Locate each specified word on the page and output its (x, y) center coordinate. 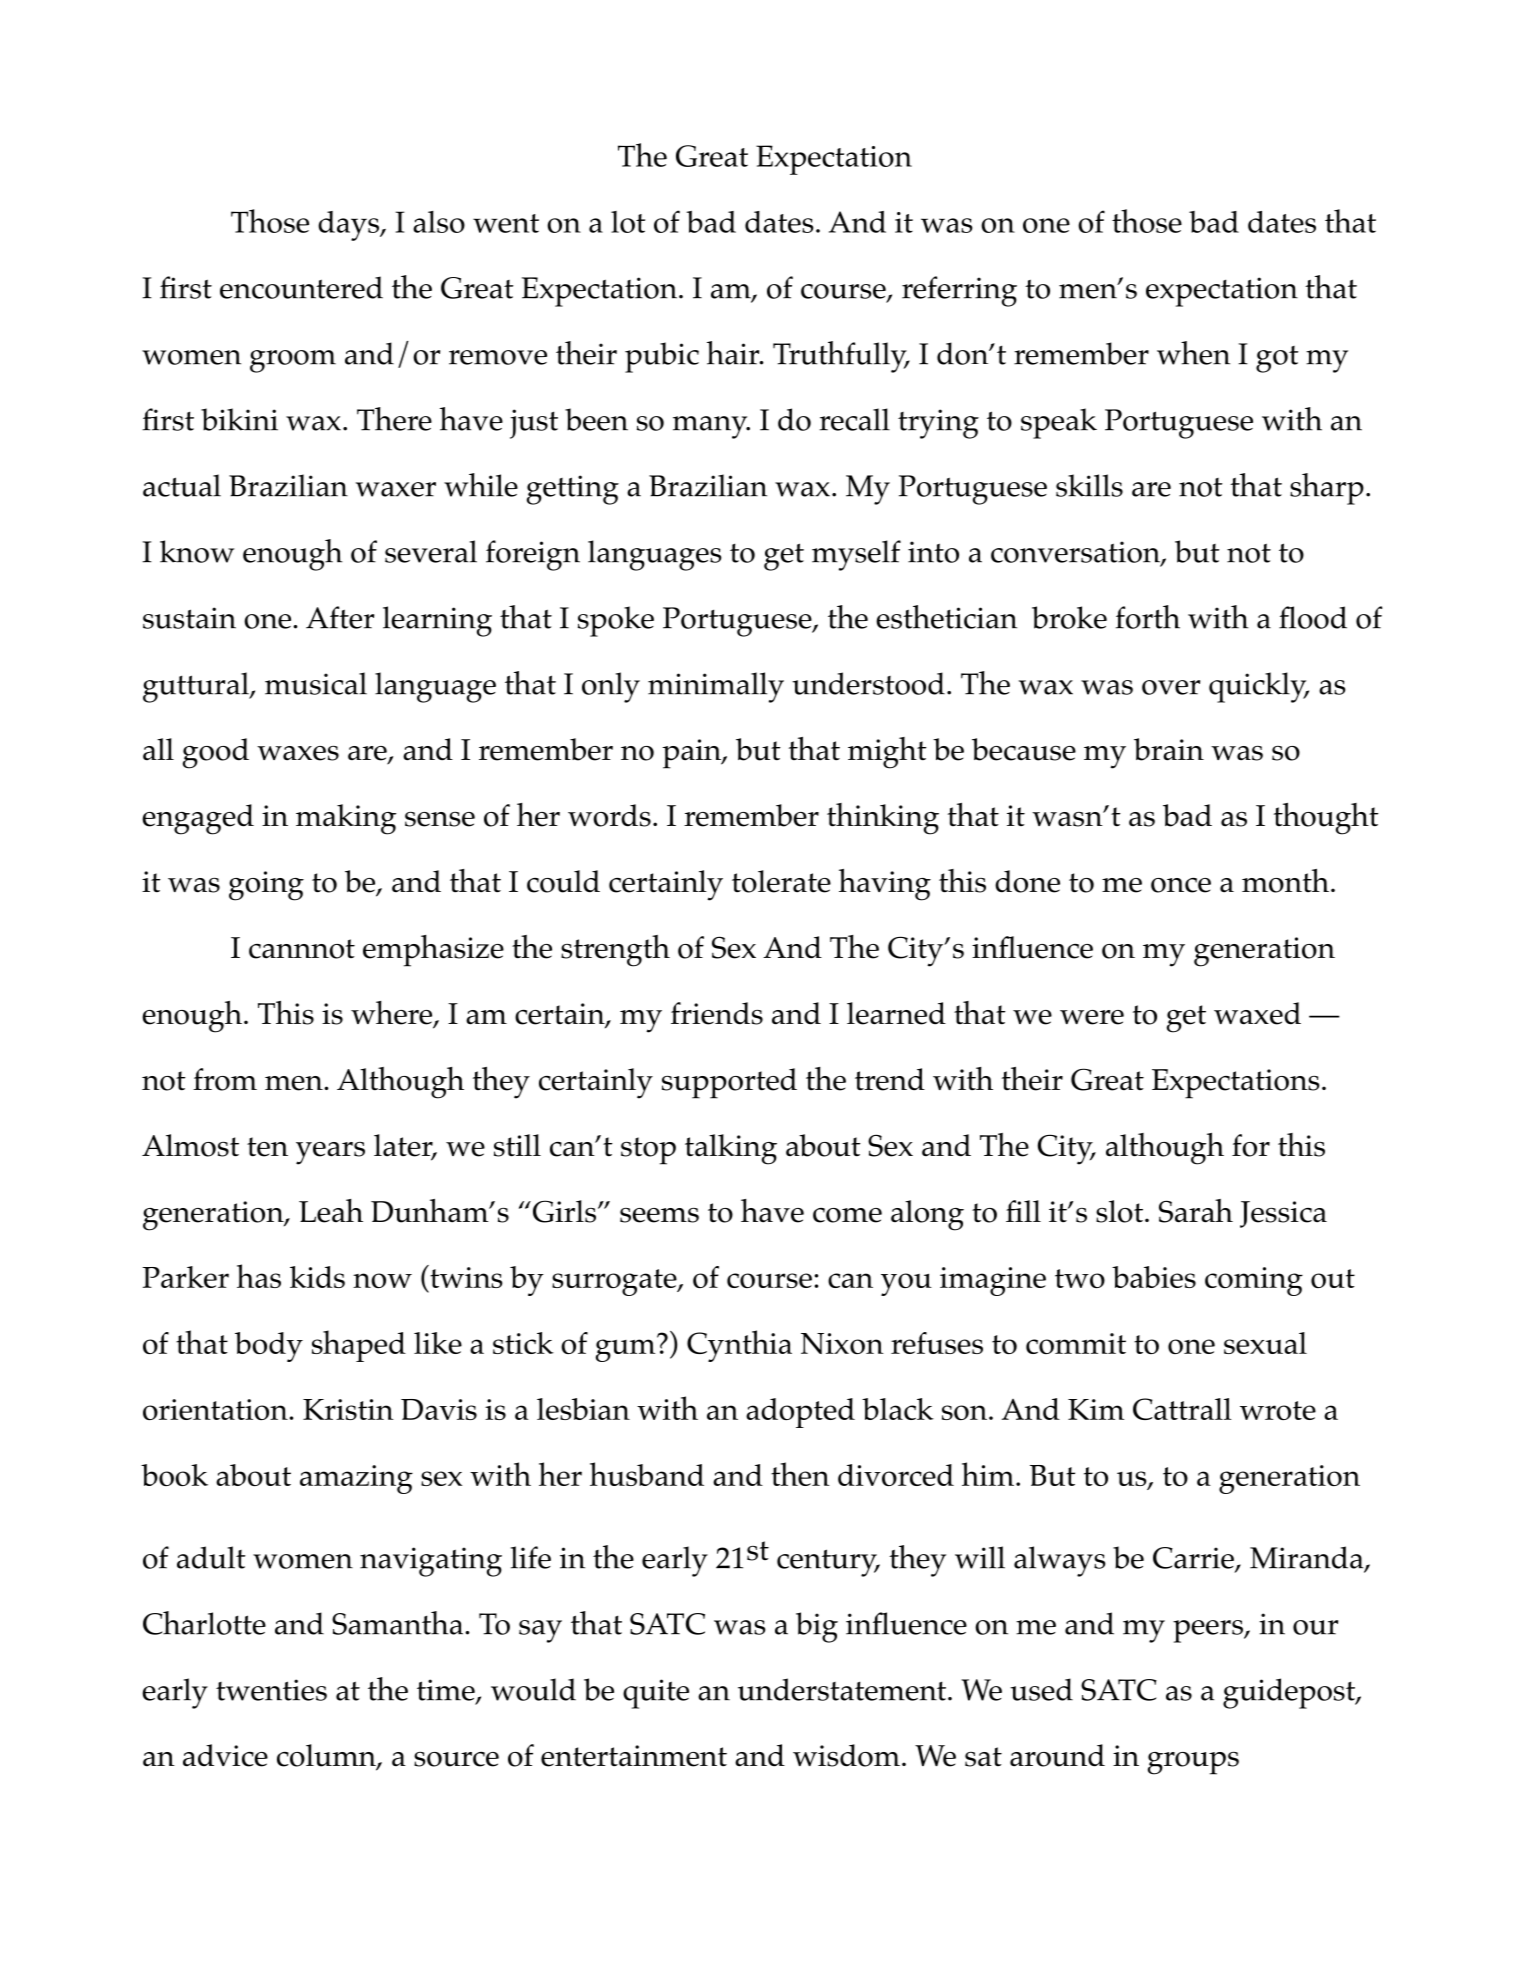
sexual (1265, 1343)
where (393, 1014)
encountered (301, 287)
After (340, 617)
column (327, 1756)
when (1193, 353)
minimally (716, 687)
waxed (1257, 1013)
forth (1148, 617)
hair (734, 353)
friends (717, 1013)
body (269, 1347)
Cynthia (739, 1346)
